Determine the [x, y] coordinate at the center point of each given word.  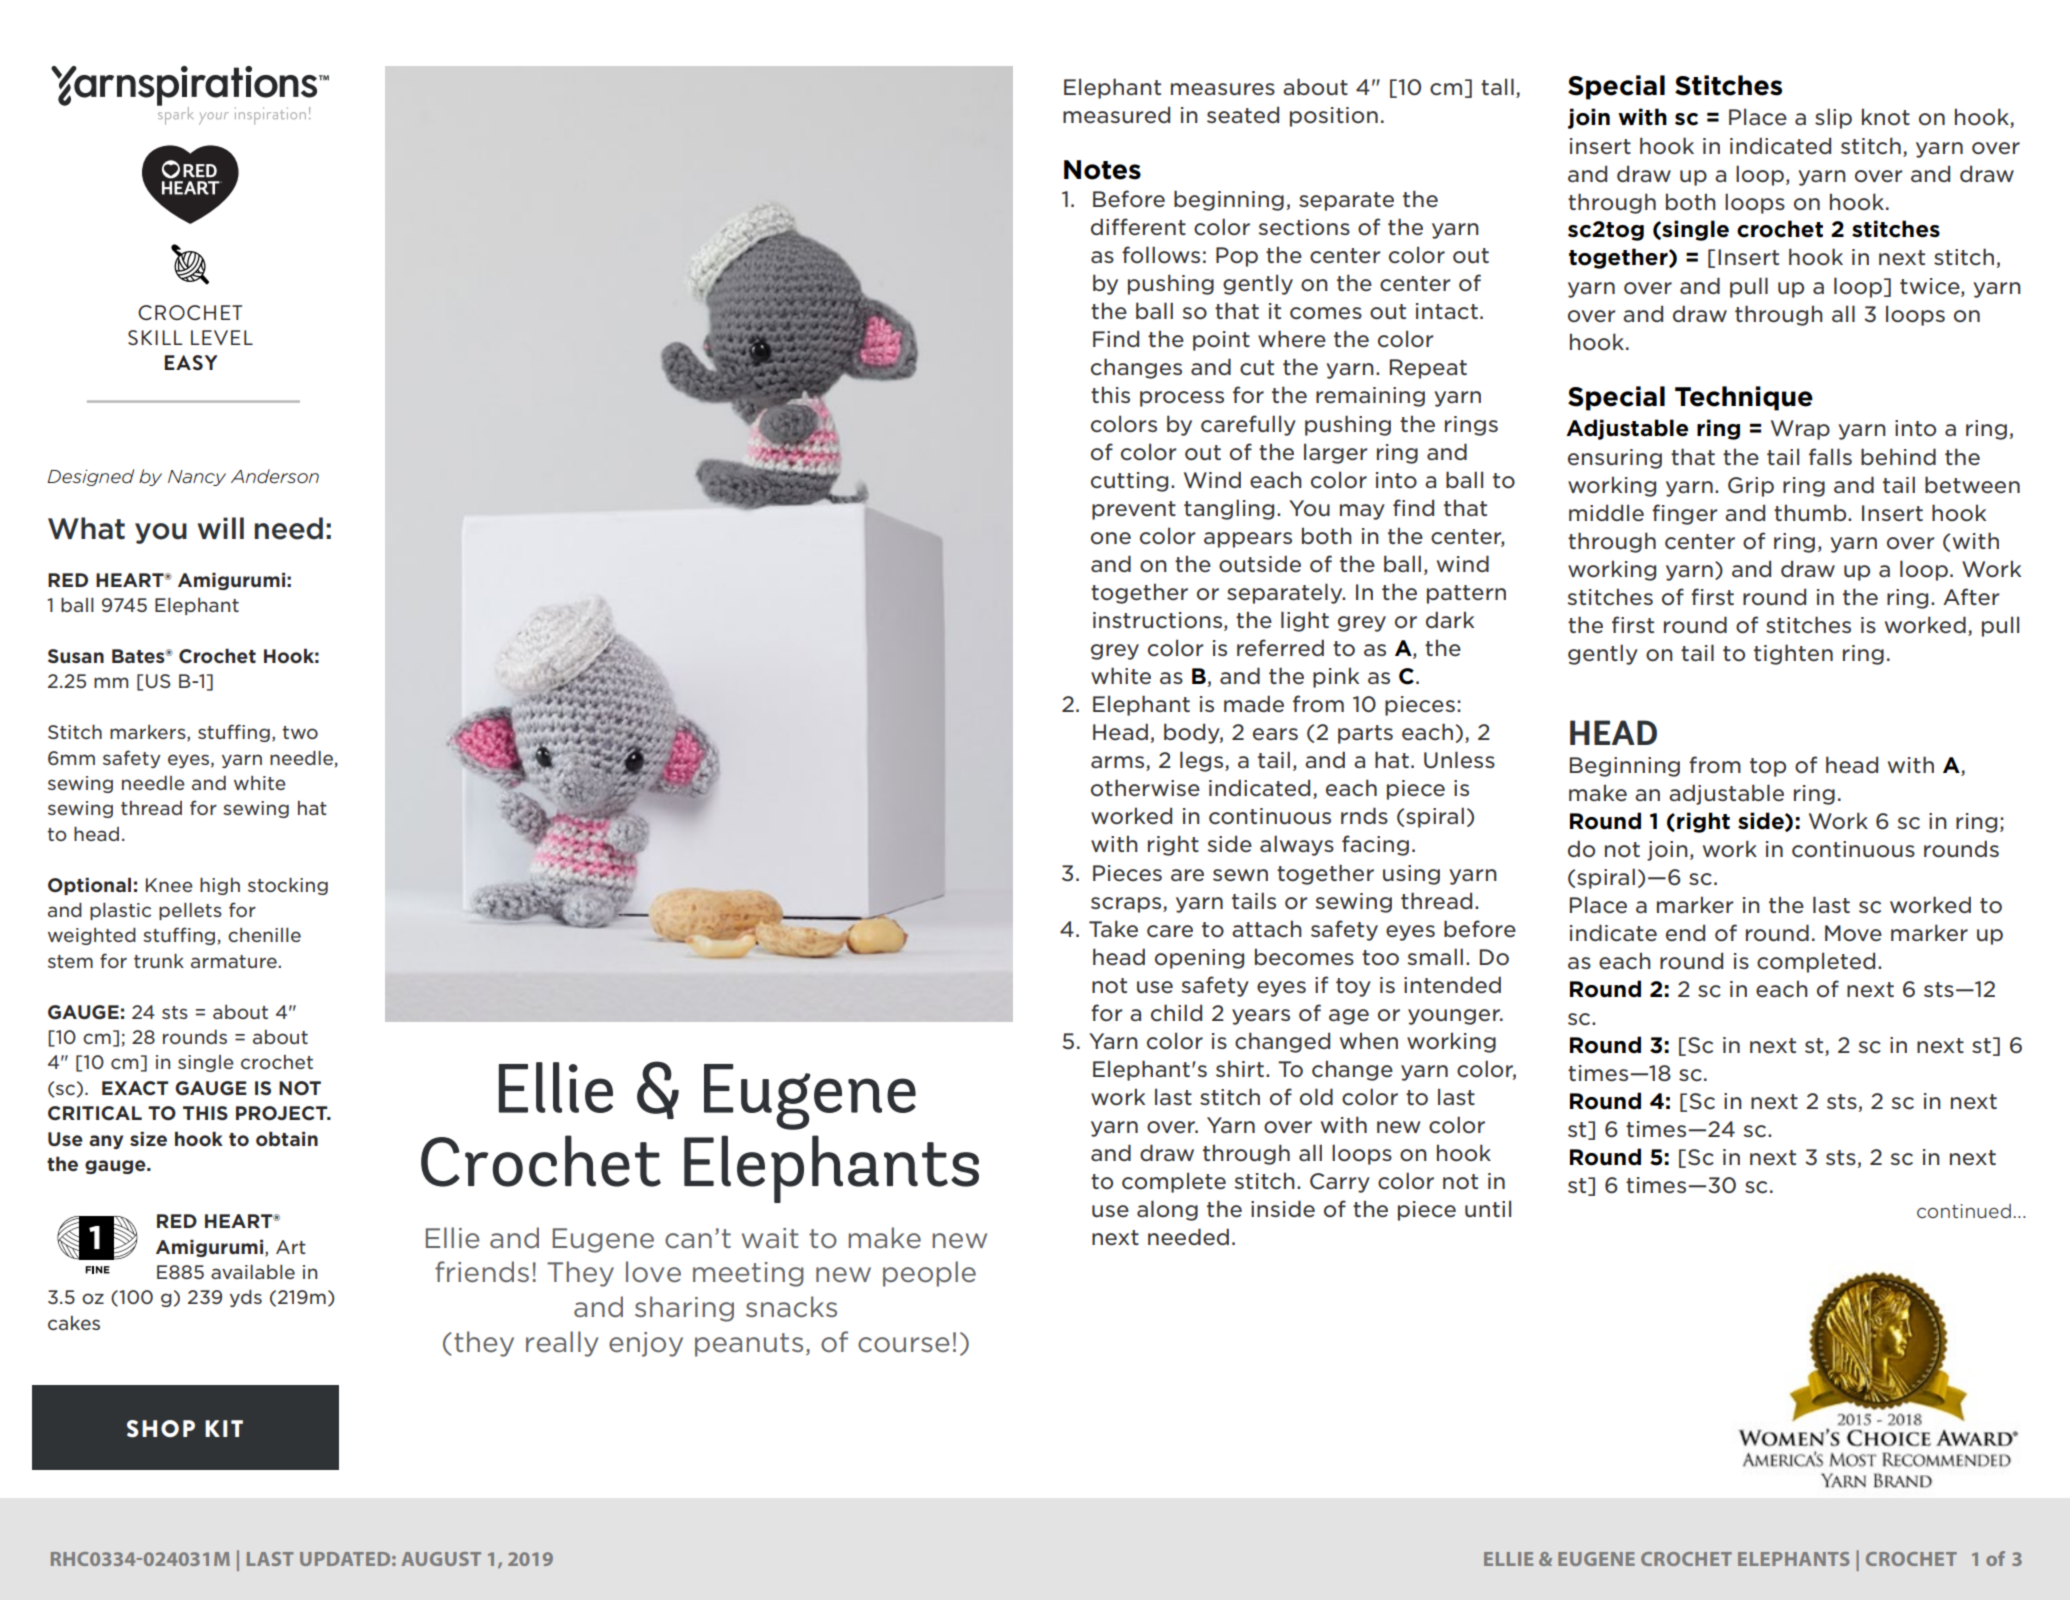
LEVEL [222, 337]
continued [1964, 1211]
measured [1116, 115]
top [1768, 767]
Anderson [275, 476]
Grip [1751, 487]
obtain [287, 1138]
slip [1833, 118]
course [904, 1345]
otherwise [1145, 788]
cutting [1129, 482]
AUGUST [441, 1559]
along [1167, 1210]
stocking [288, 886]
